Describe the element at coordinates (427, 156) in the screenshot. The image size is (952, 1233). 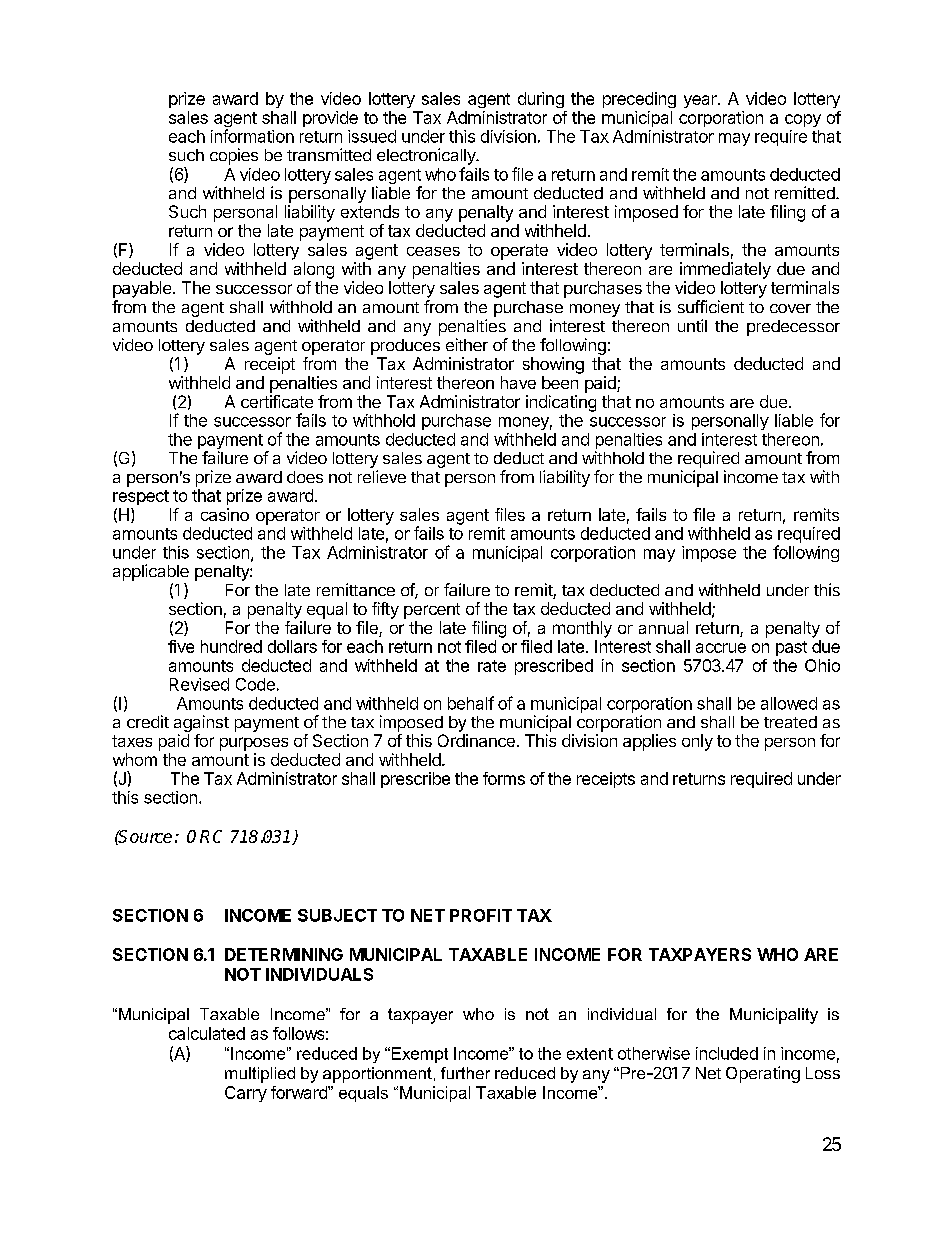
I see `electronically` at that location.
